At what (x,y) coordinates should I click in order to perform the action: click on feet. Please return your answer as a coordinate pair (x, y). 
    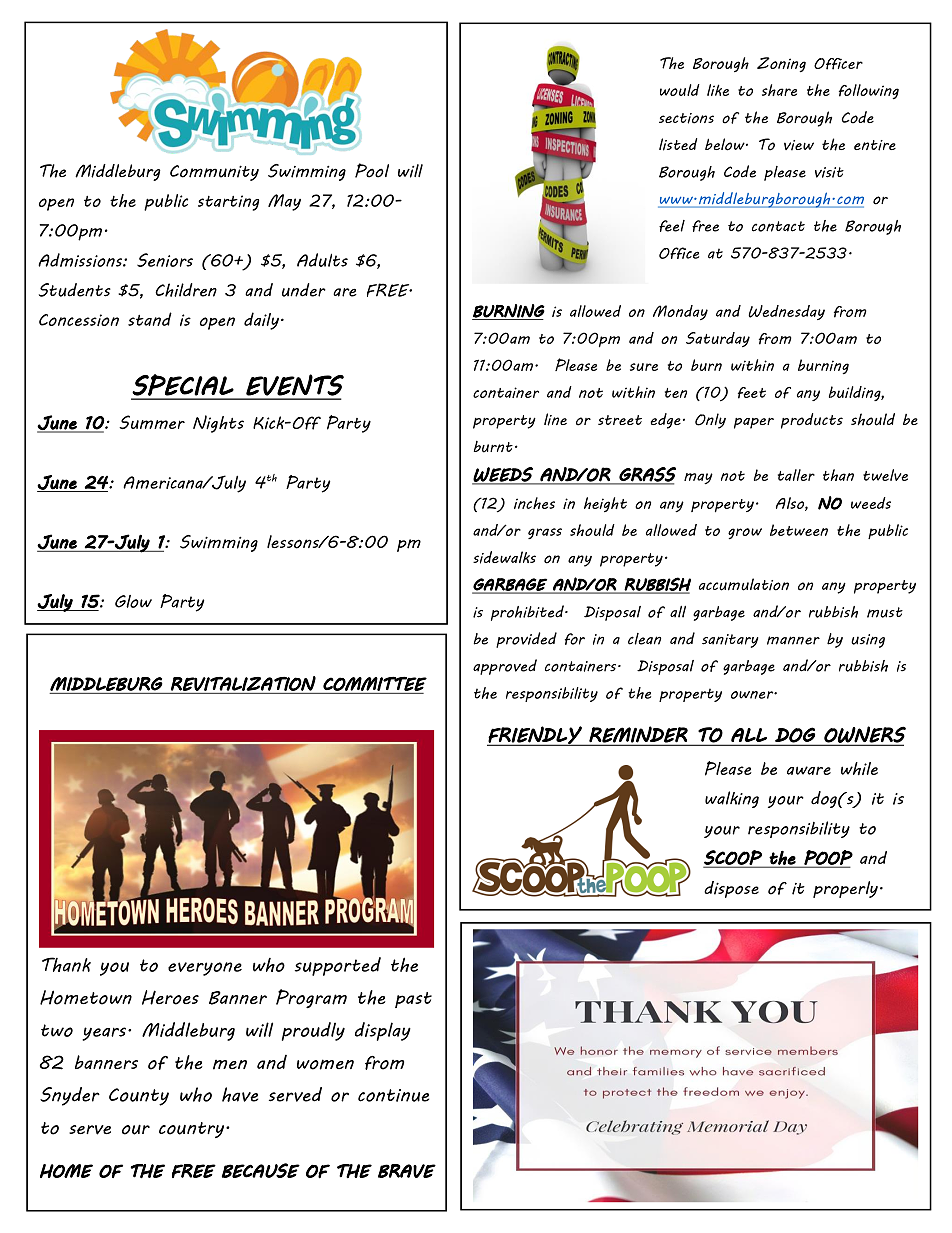
    Looking at the image, I should click on (752, 393).
